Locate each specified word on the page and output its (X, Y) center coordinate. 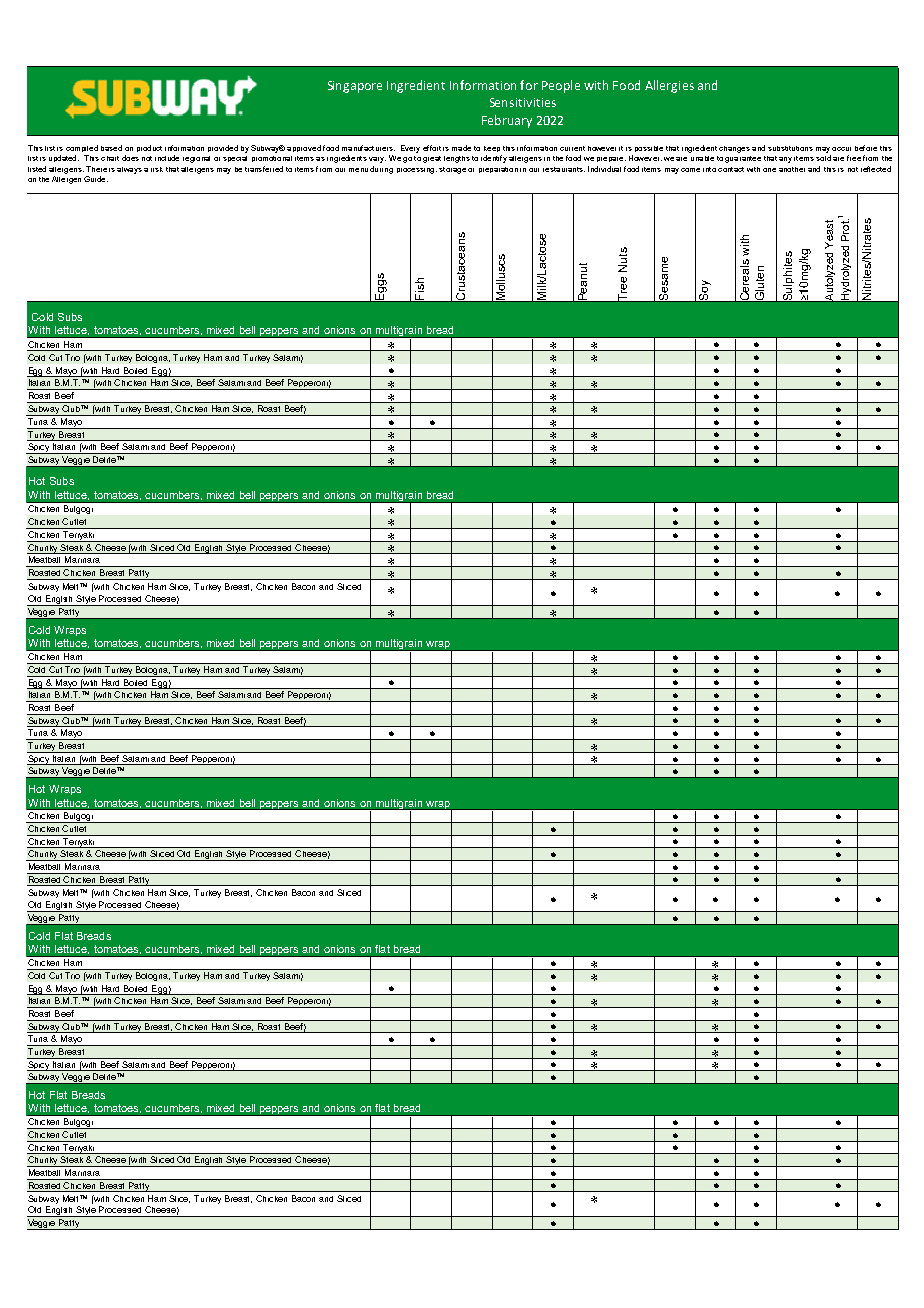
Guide (96, 179)
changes (734, 149)
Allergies (669, 86)
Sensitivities (523, 102)
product (149, 148)
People (561, 86)
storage (452, 170)
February (507, 121)
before (866, 148)
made (461, 148)
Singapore (355, 87)
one (769, 170)
